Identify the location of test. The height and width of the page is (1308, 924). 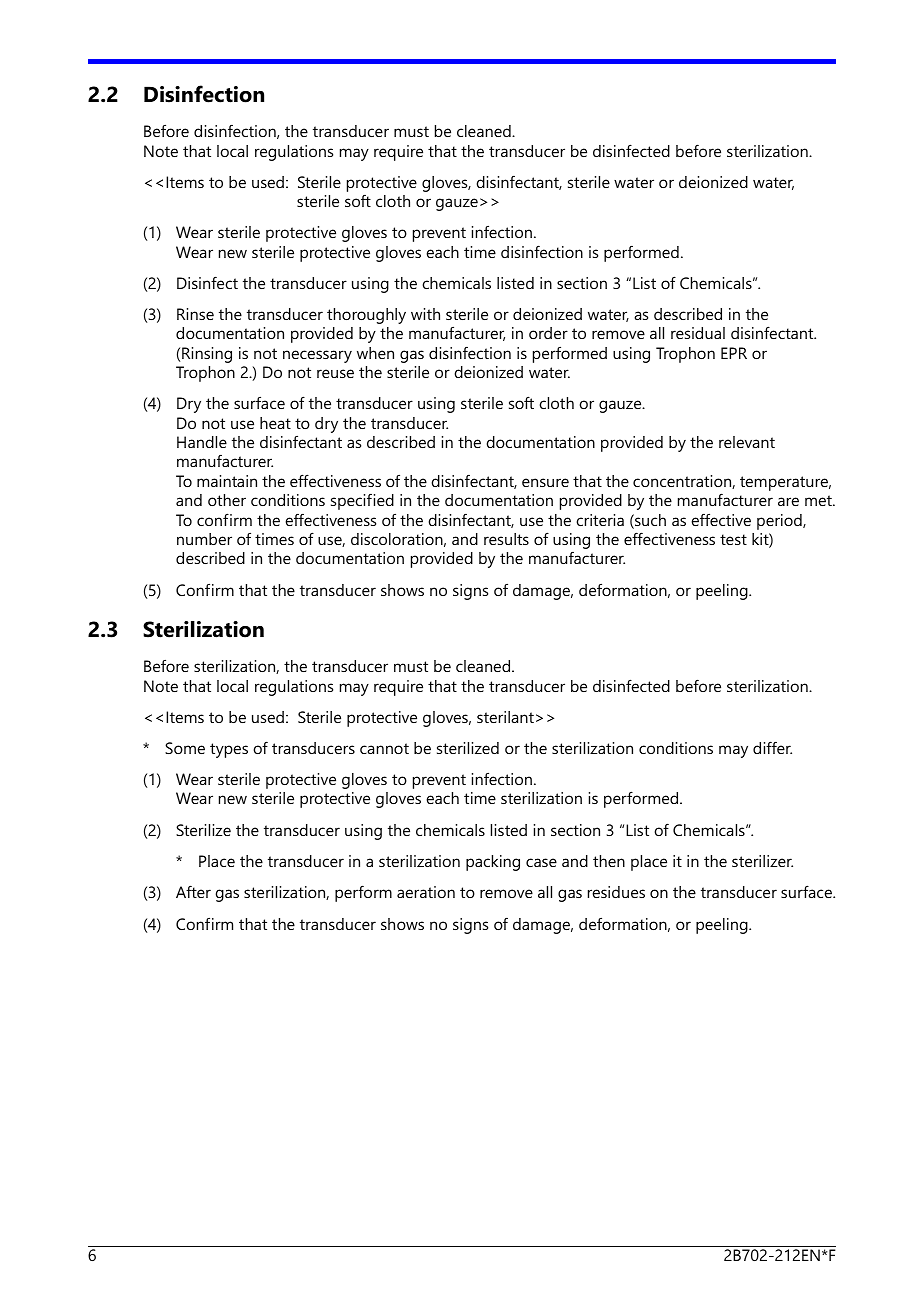
(733, 539).
